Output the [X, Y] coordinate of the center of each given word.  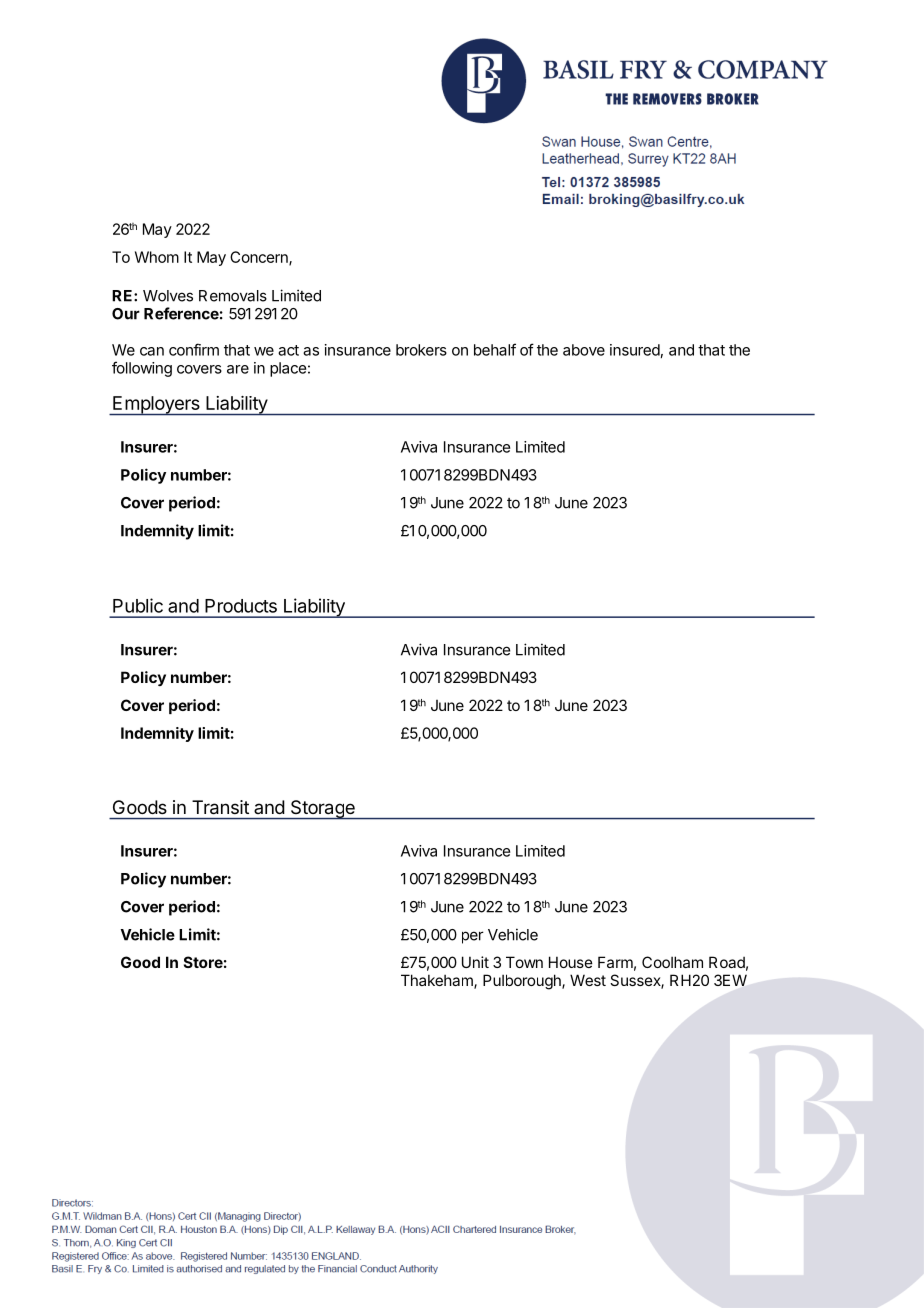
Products [241, 606]
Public [138, 605]
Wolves [168, 296]
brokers [421, 350]
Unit [475, 962]
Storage [322, 810]
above [584, 350]
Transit [220, 807]
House [571, 962]
